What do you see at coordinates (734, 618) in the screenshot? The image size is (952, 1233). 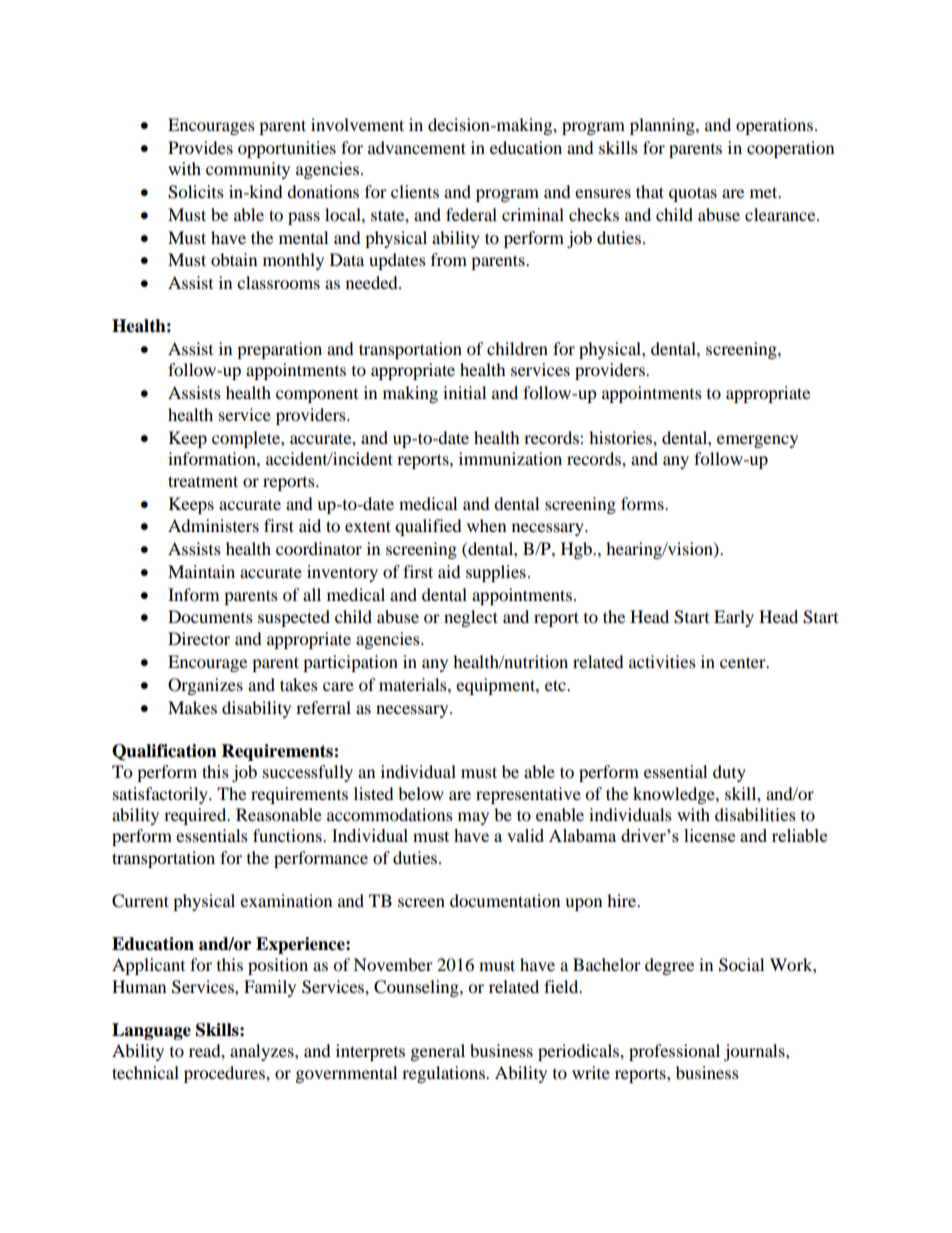 I see `Early` at bounding box center [734, 618].
